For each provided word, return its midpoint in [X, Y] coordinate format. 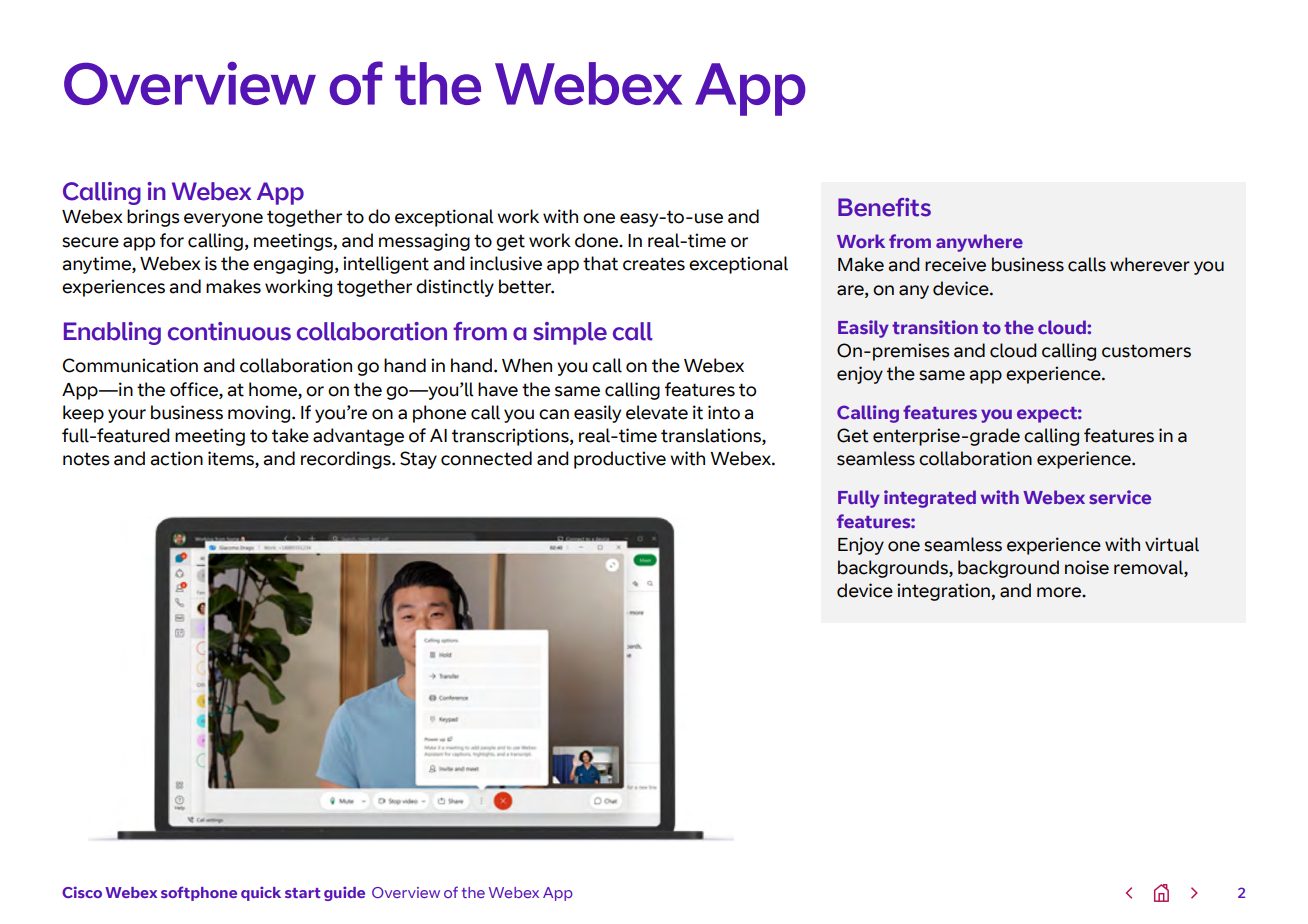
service [1120, 497]
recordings [347, 460]
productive [620, 460]
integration [944, 592]
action [176, 458]
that [600, 263]
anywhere [979, 243]
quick [261, 893]
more [1060, 592]
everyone [223, 220]
